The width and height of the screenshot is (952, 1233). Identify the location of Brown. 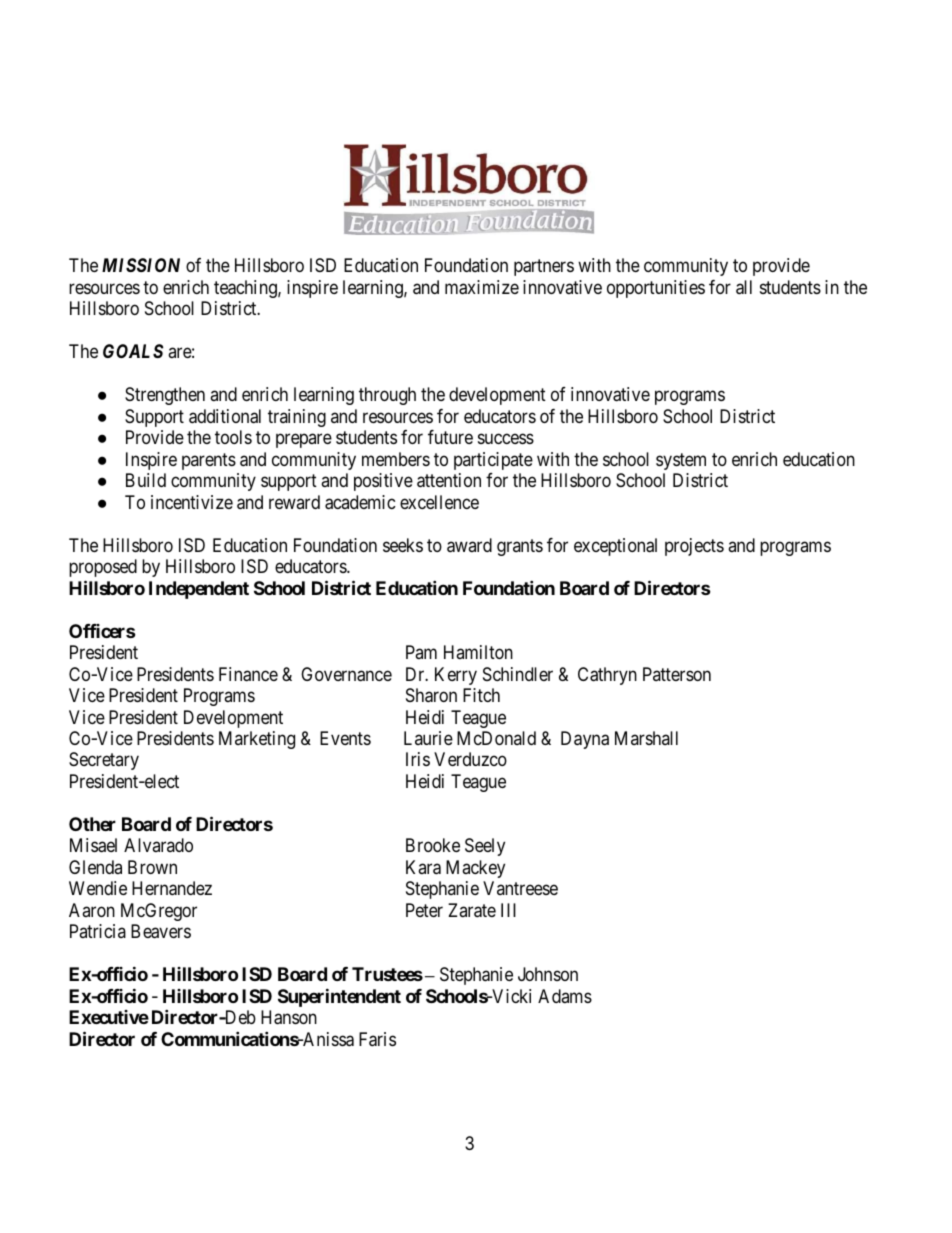
(152, 867).
